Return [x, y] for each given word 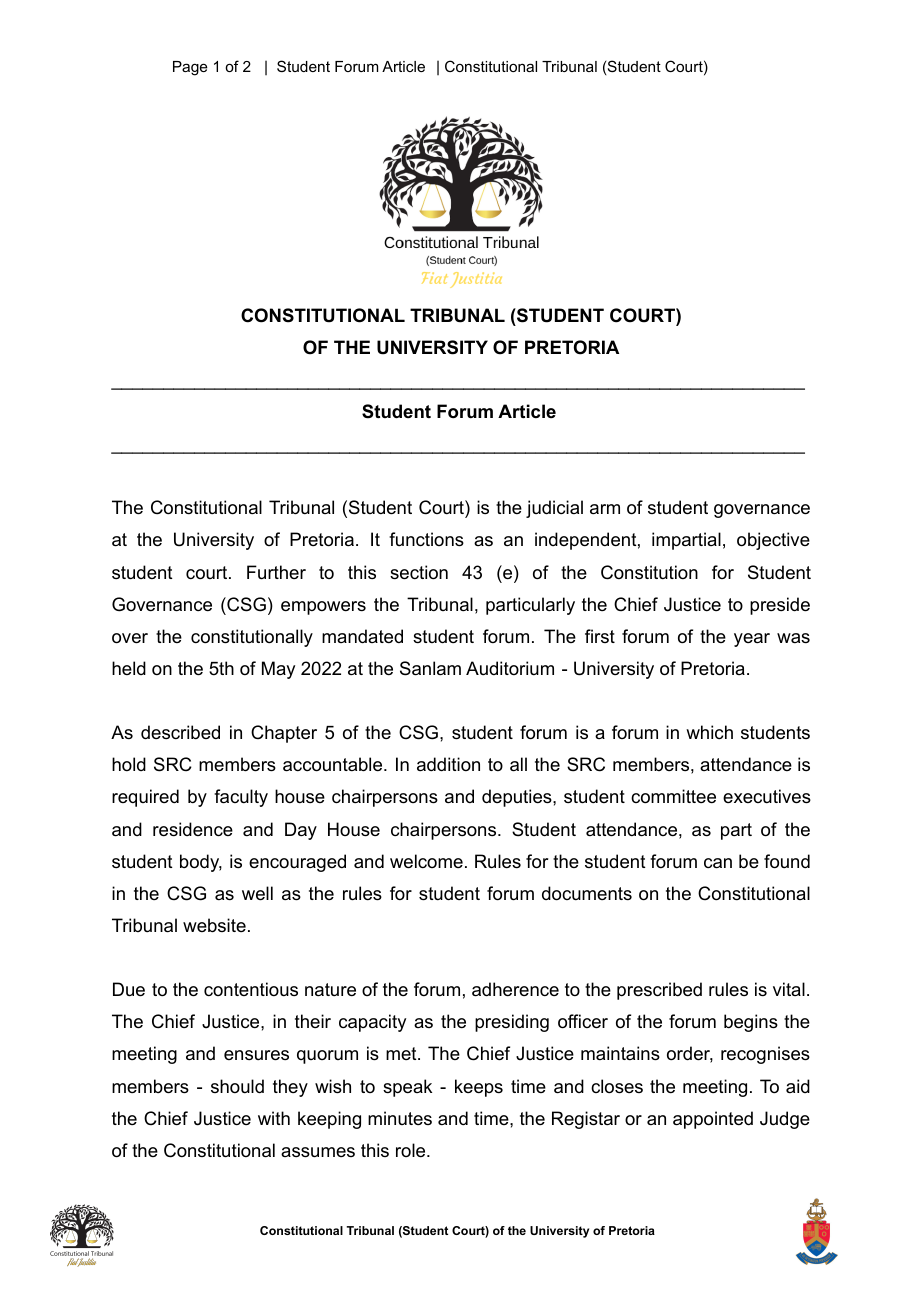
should [237, 1086]
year [752, 640]
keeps [479, 1088]
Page [190, 68]
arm [605, 509]
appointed [713, 1120]
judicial [554, 509]
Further [276, 572]
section [419, 572]
